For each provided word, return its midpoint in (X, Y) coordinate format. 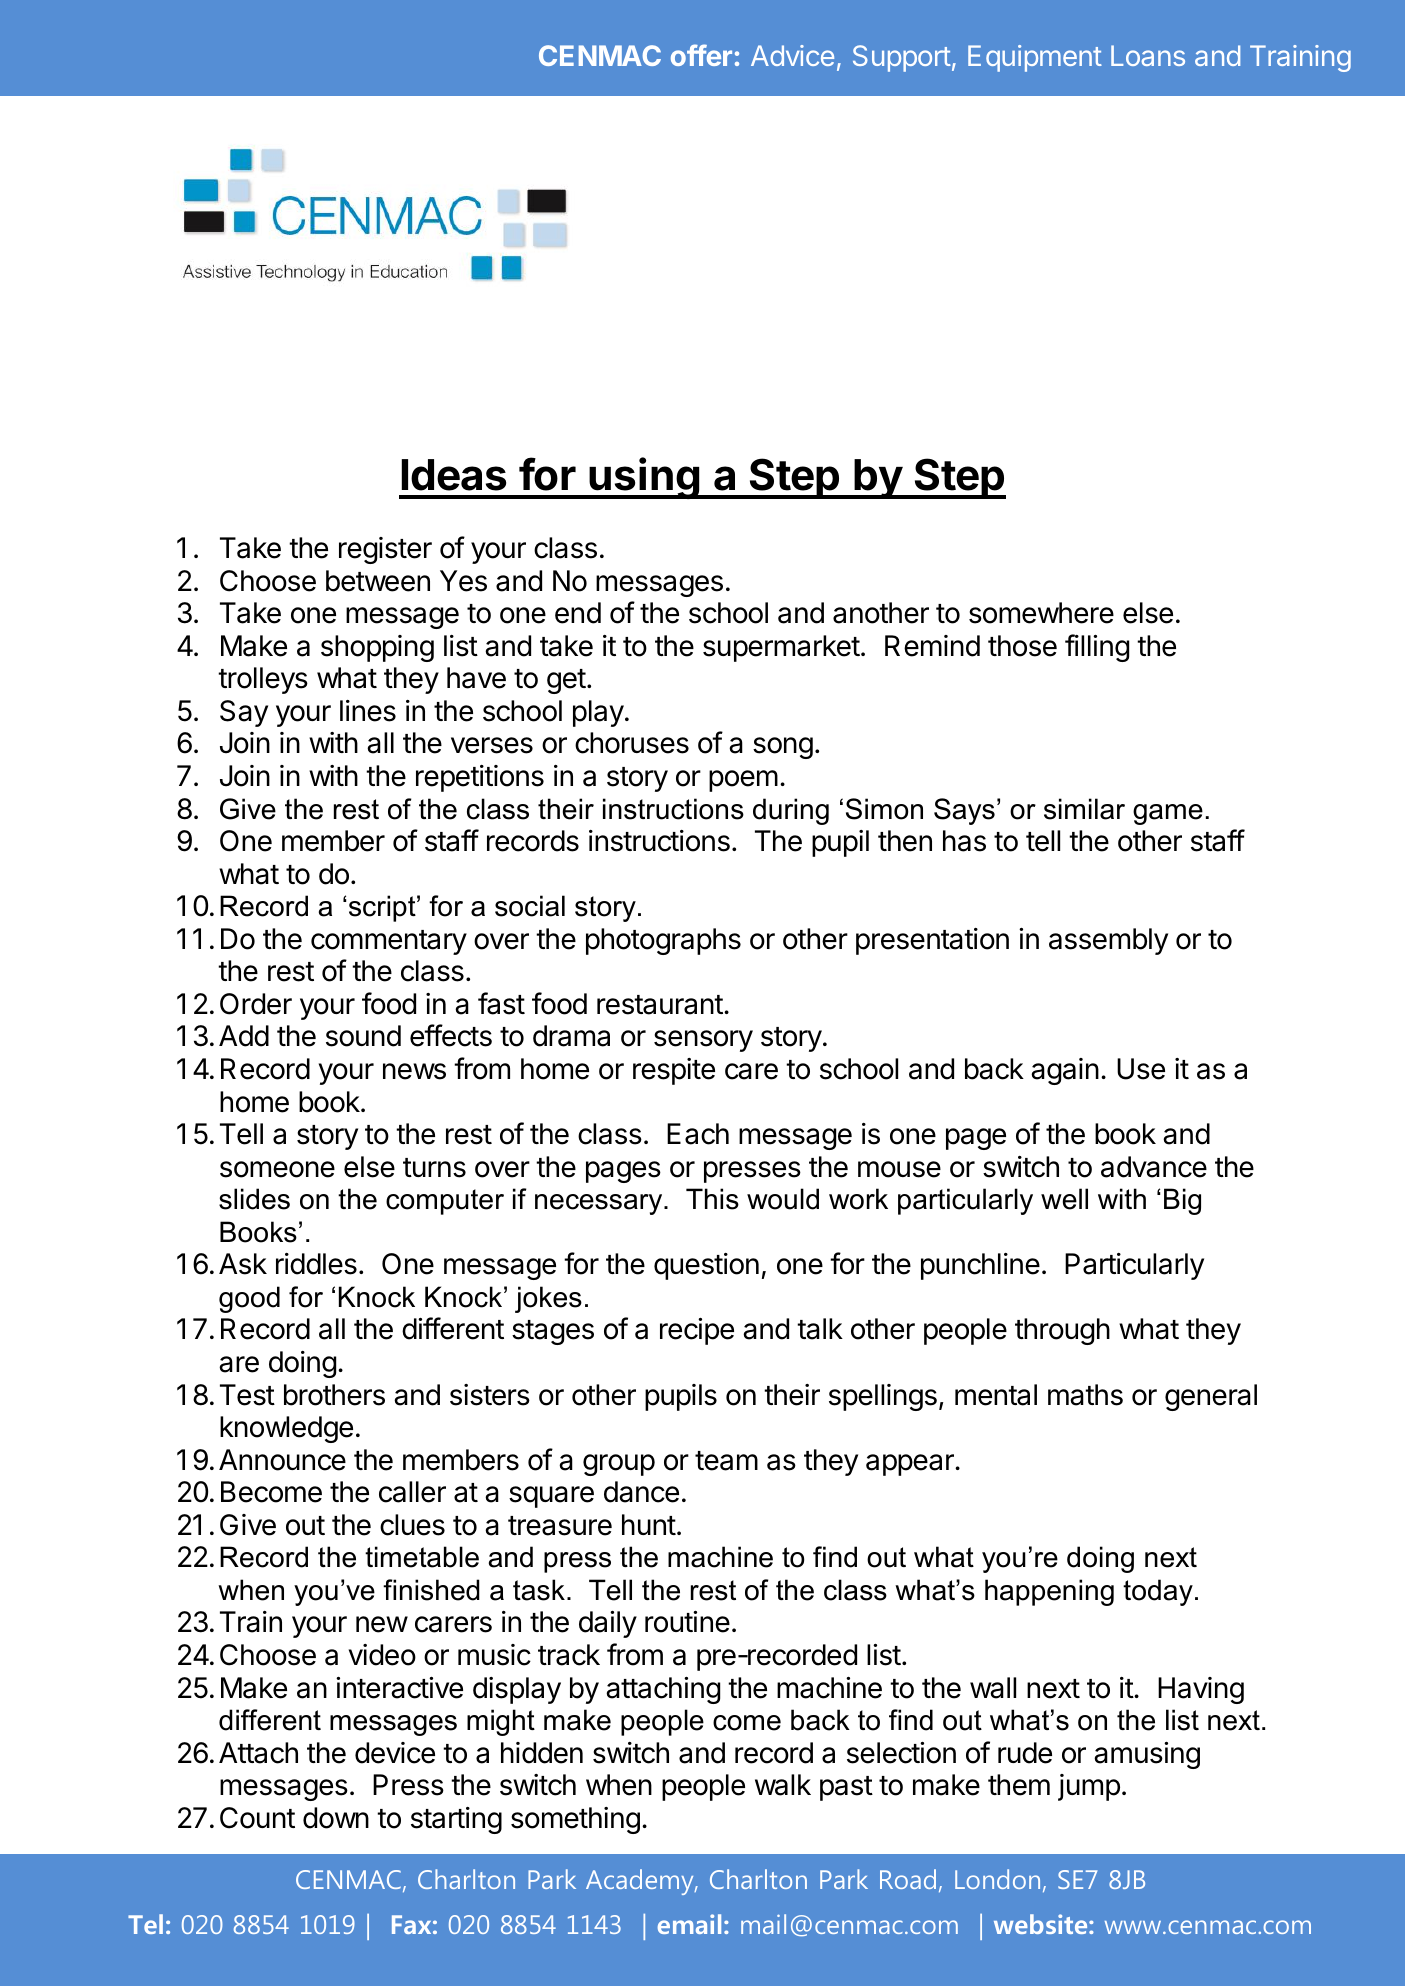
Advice (792, 55)
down (336, 1818)
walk (783, 1785)
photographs (663, 941)
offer (701, 55)
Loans (1148, 55)
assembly (1108, 941)
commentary (389, 942)
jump (1089, 1787)
